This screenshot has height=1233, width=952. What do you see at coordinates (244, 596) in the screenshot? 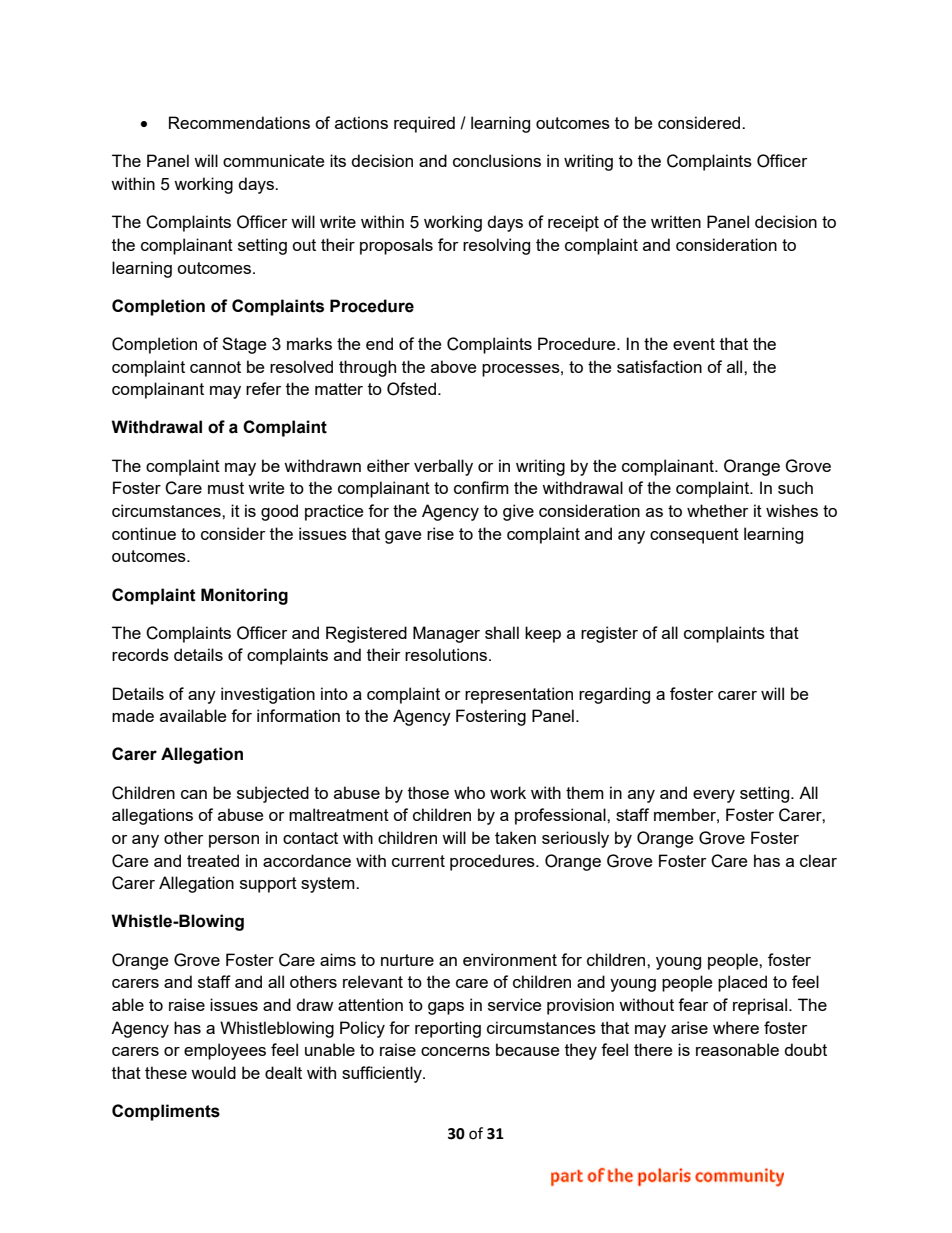
I see `Monitoring` at bounding box center [244, 596].
